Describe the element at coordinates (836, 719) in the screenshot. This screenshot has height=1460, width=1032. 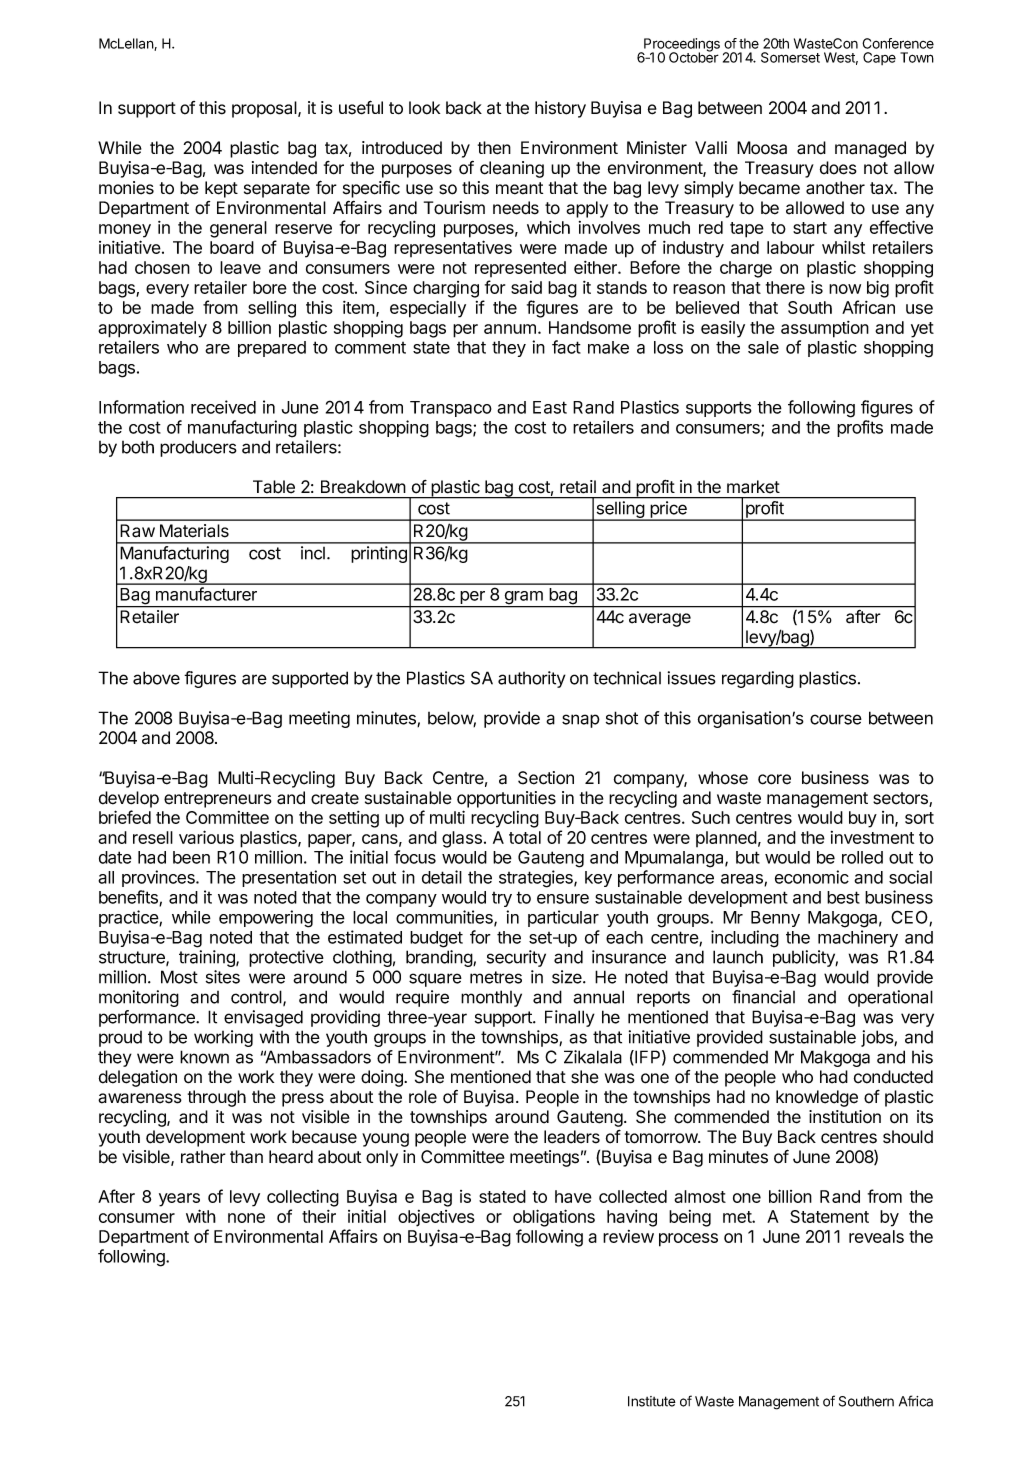
I see `course` at that location.
